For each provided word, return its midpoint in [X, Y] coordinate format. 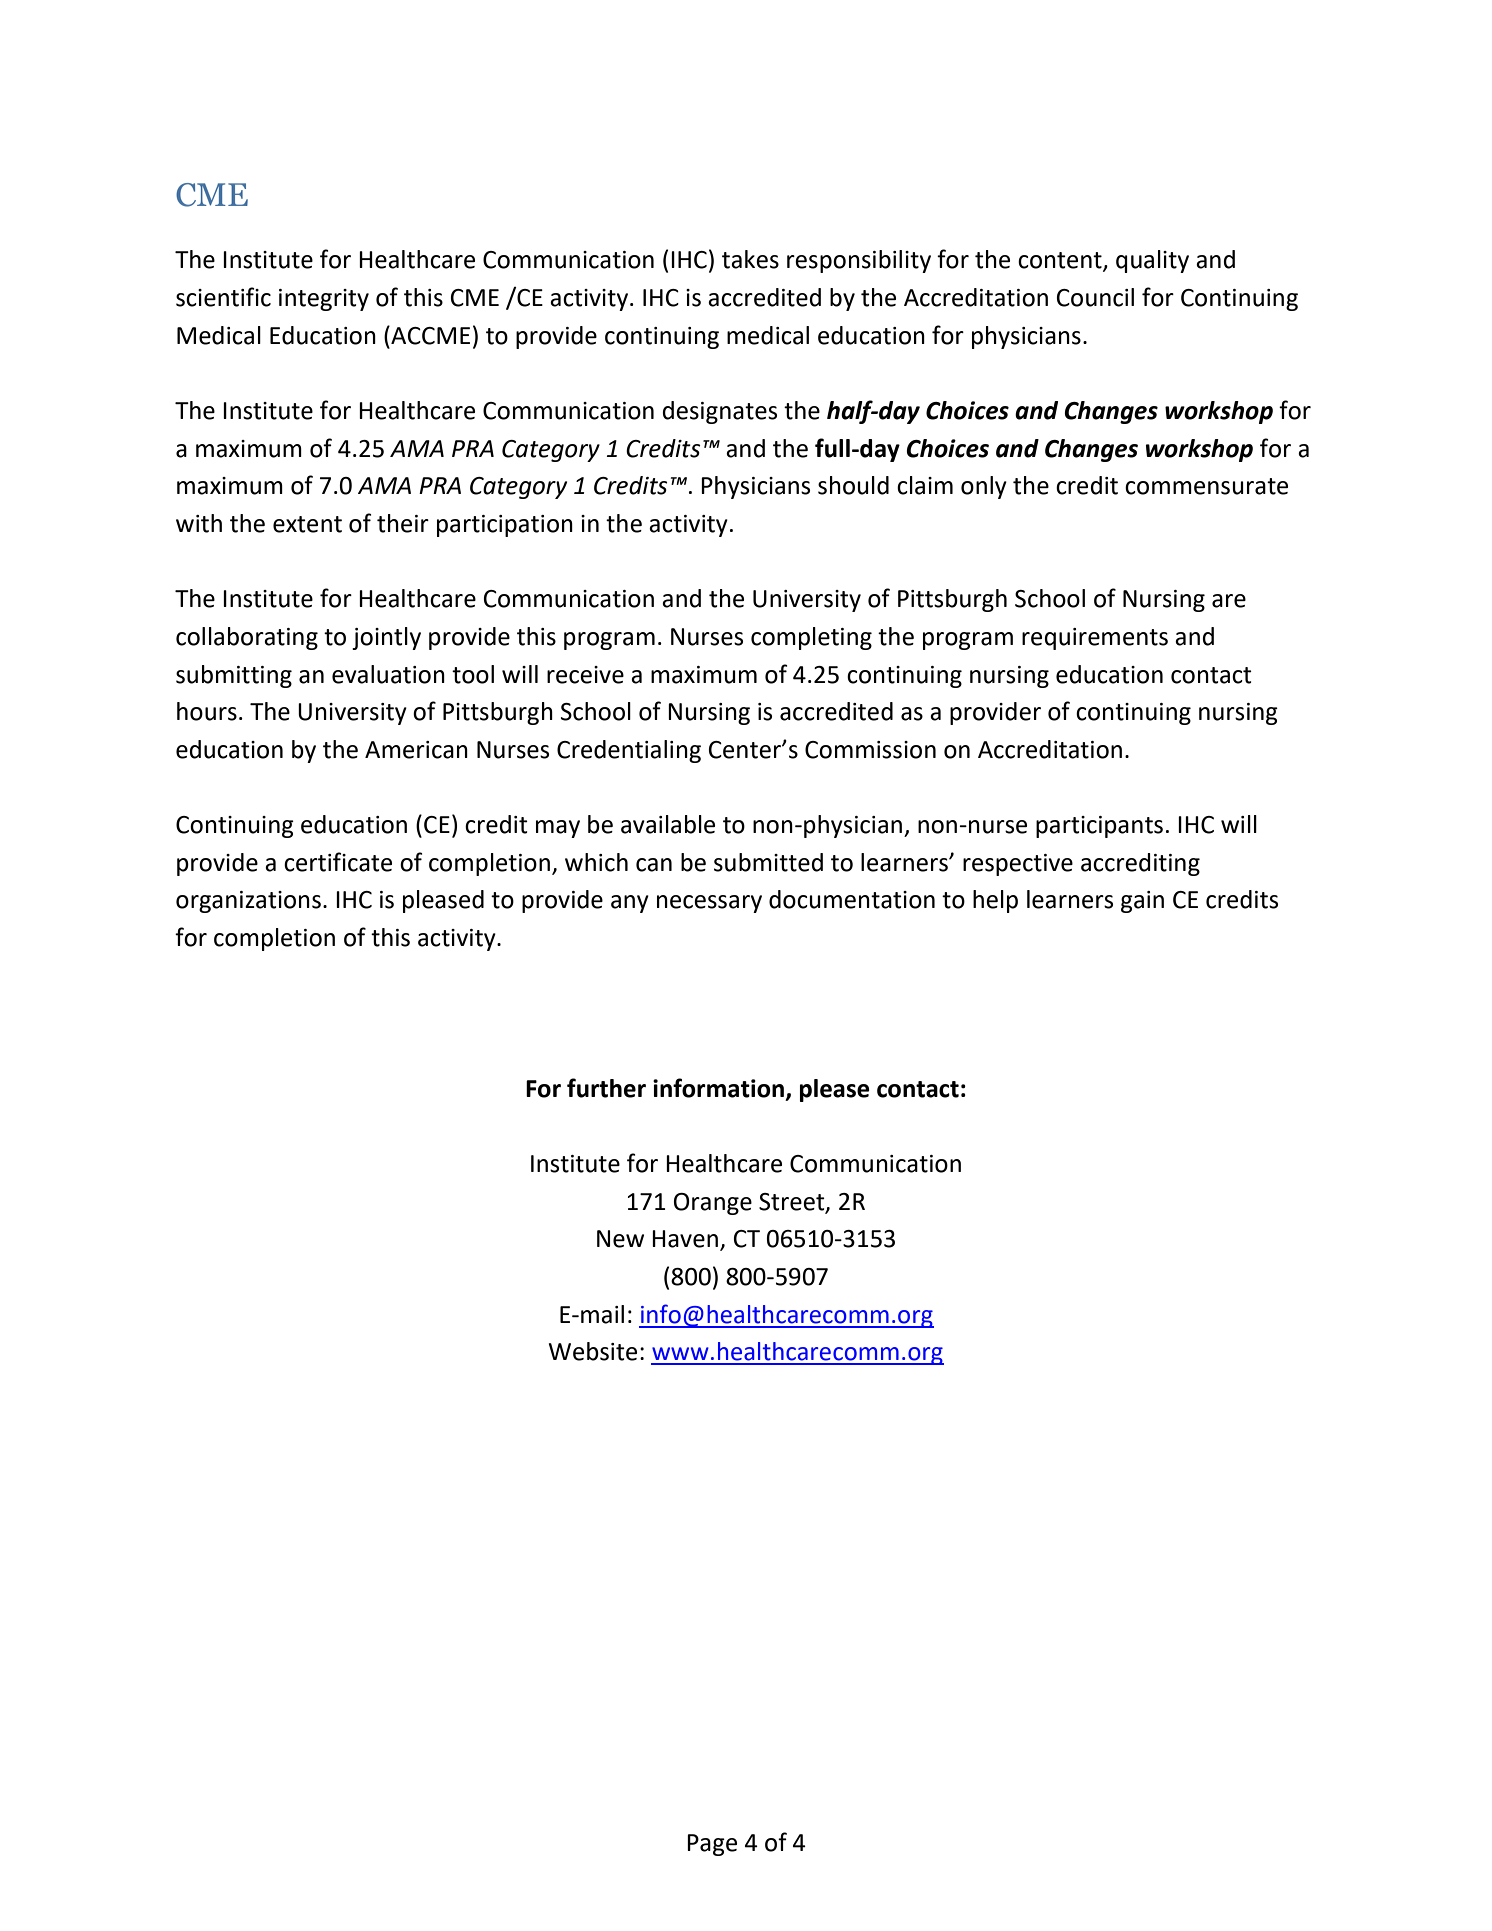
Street [793, 1202]
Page [712, 1845]
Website [593, 1351]
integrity [324, 300]
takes [750, 259]
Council [1095, 297]
